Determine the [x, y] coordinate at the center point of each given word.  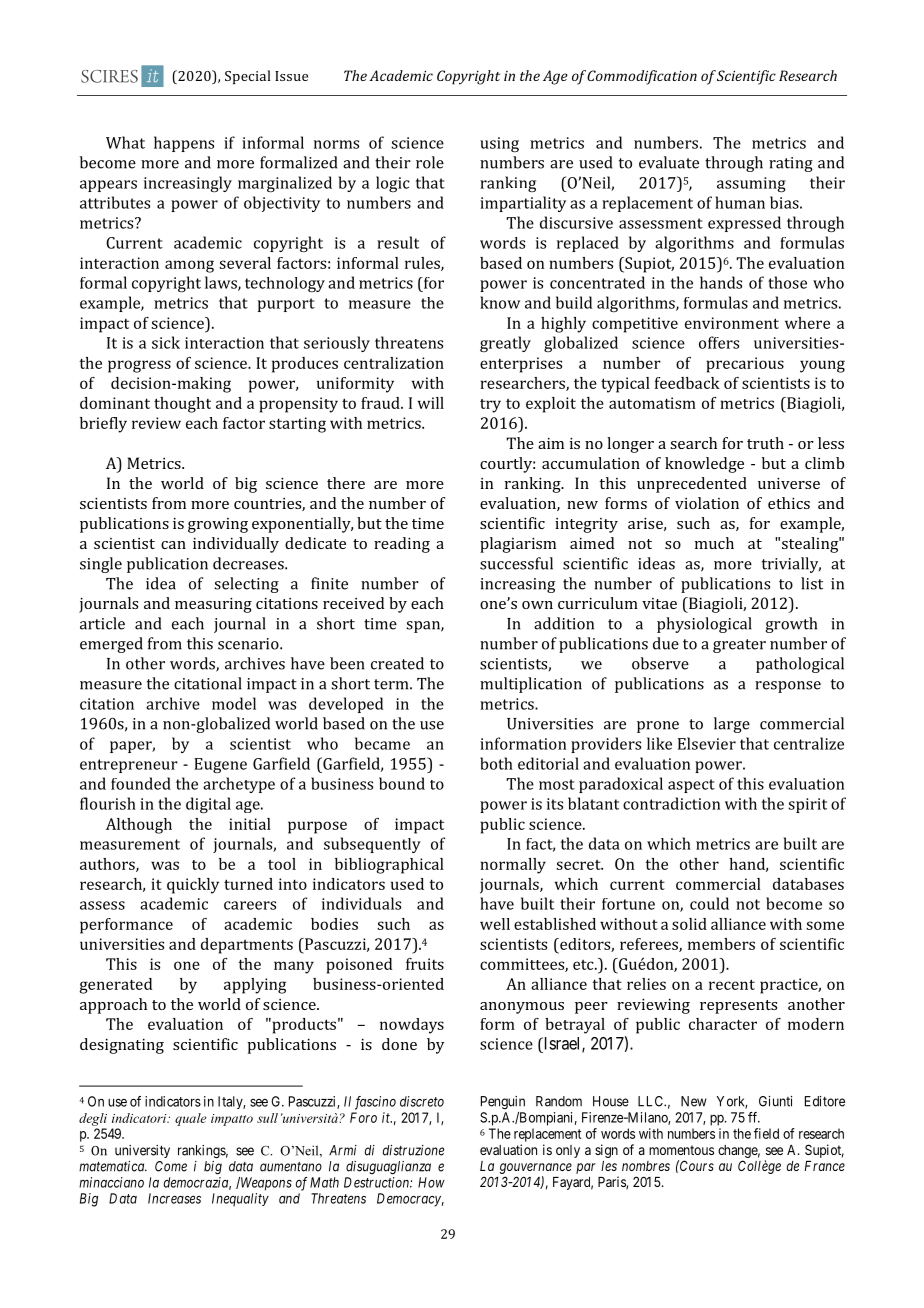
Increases [174, 1198]
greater [739, 646]
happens [184, 144]
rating [791, 164]
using [499, 144]
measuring [213, 605]
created [397, 663]
